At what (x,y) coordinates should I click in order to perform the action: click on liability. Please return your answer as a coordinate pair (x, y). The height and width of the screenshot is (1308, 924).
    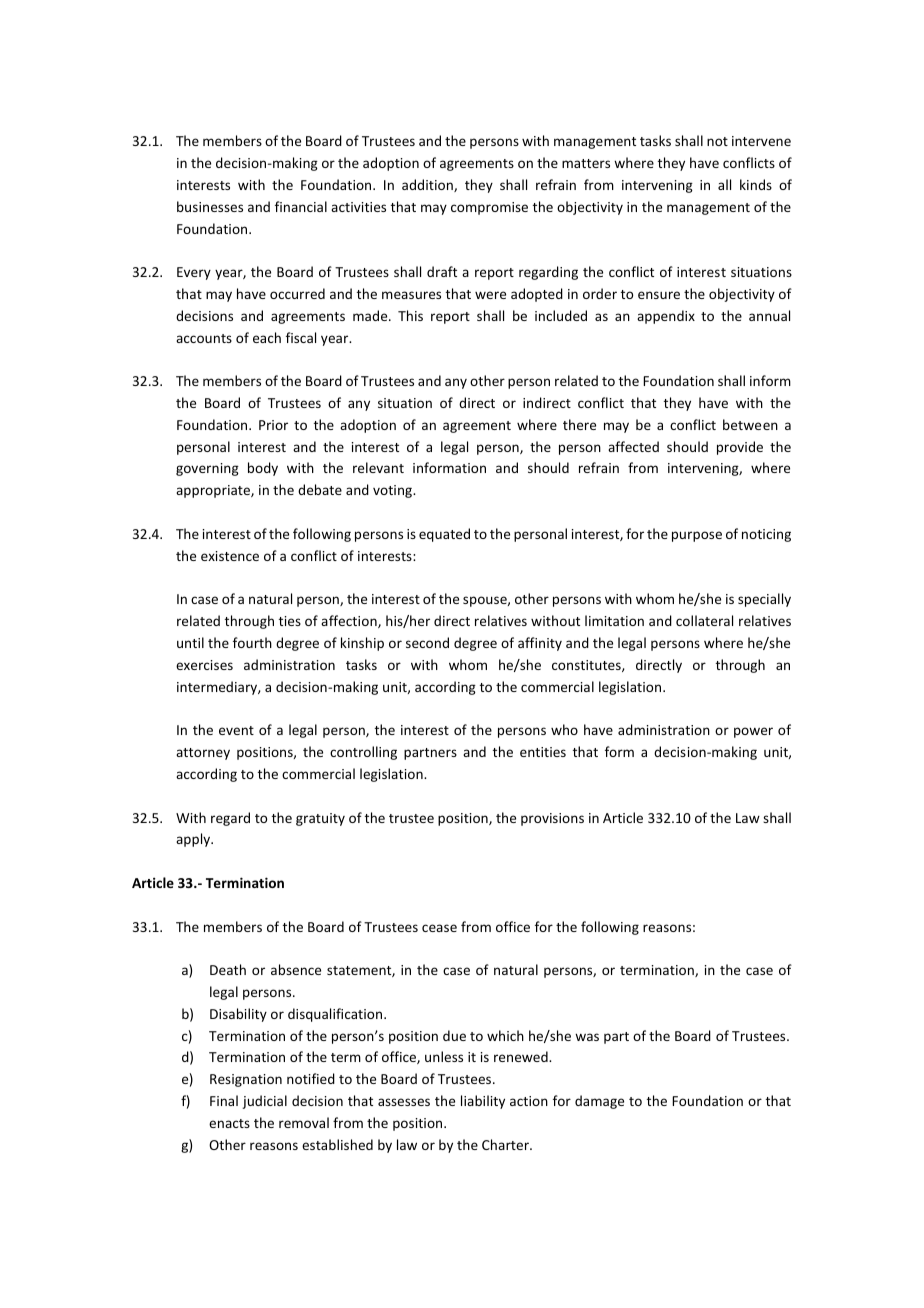
    Looking at the image, I should click on (483, 1102).
